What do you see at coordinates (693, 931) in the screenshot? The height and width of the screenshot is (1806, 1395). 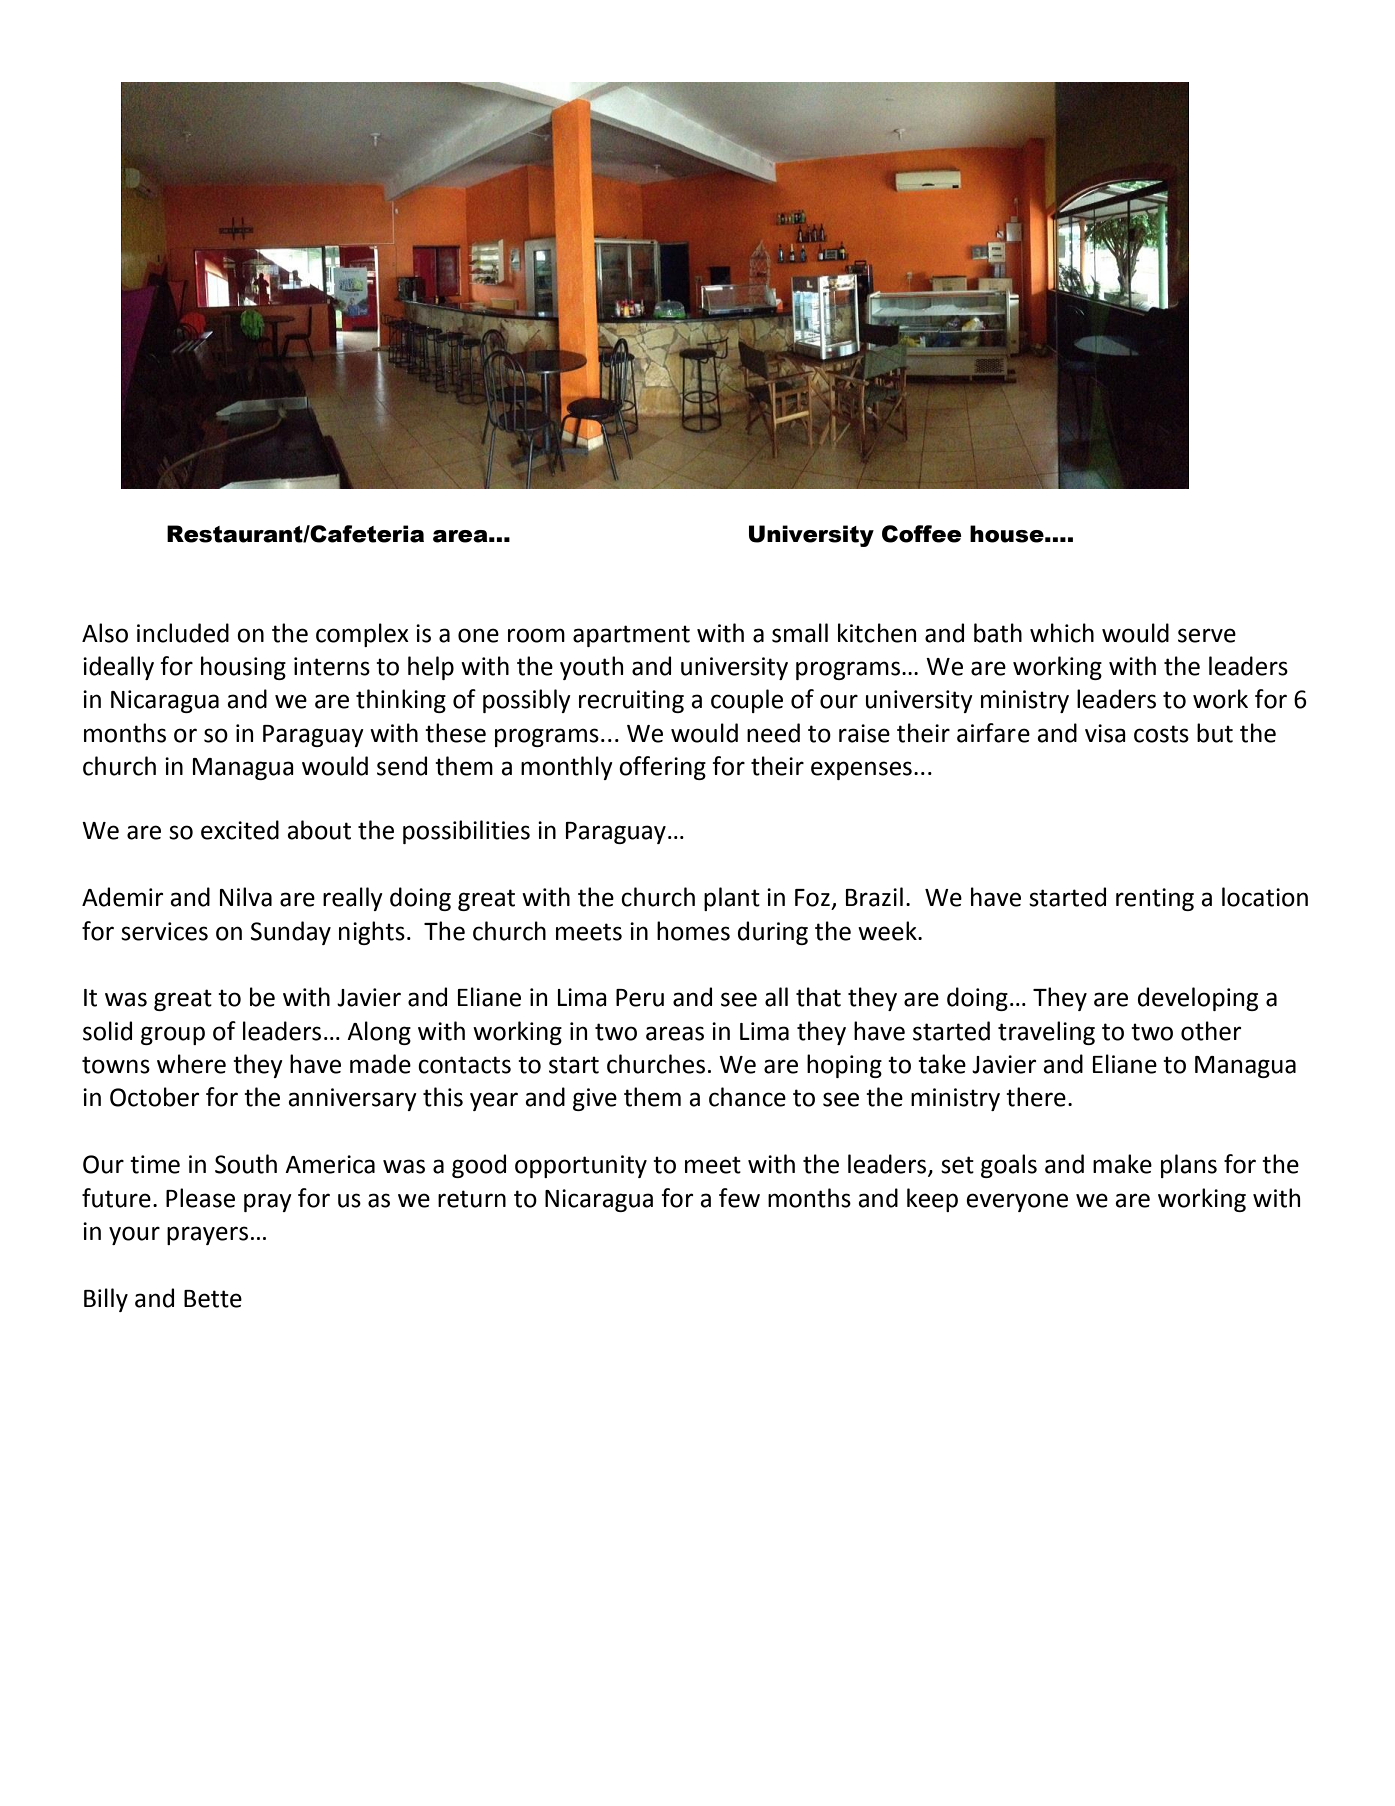 I see `homes` at bounding box center [693, 931].
